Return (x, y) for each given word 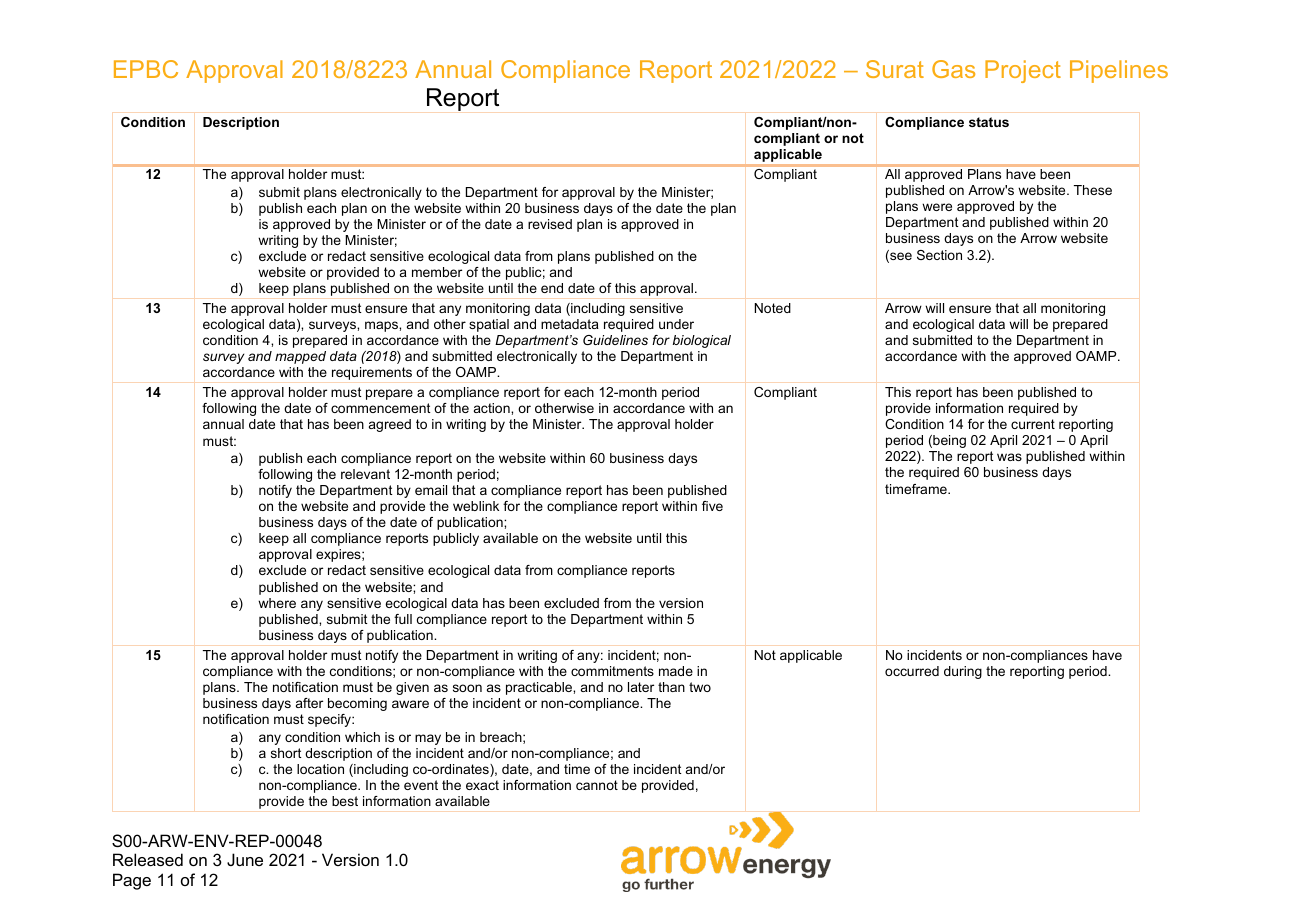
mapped (300, 357)
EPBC (146, 69)
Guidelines (615, 340)
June (245, 859)
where (277, 603)
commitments (612, 671)
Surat (895, 69)
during (963, 672)
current (1033, 424)
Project (1023, 71)
